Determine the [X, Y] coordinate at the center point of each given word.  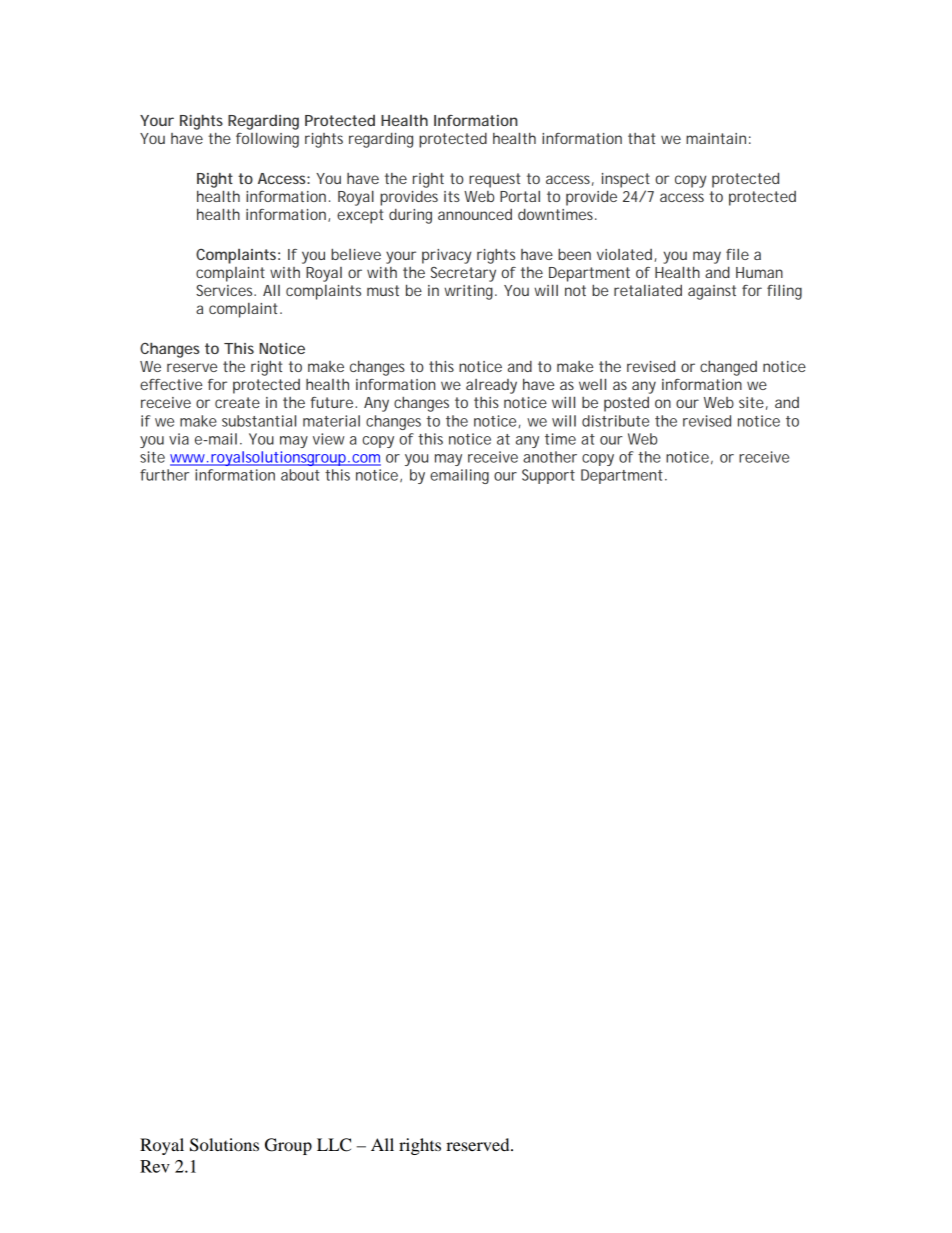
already [491, 386]
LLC [334, 1145]
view [328, 439]
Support [548, 476]
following [267, 140]
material [331, 421]
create [237, 402]
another [550, 457]
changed [728, 368]
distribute [615, 421]
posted [626, 404]
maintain [716, 138]
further [164, 475]
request [495, 180]
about [300, 475]
